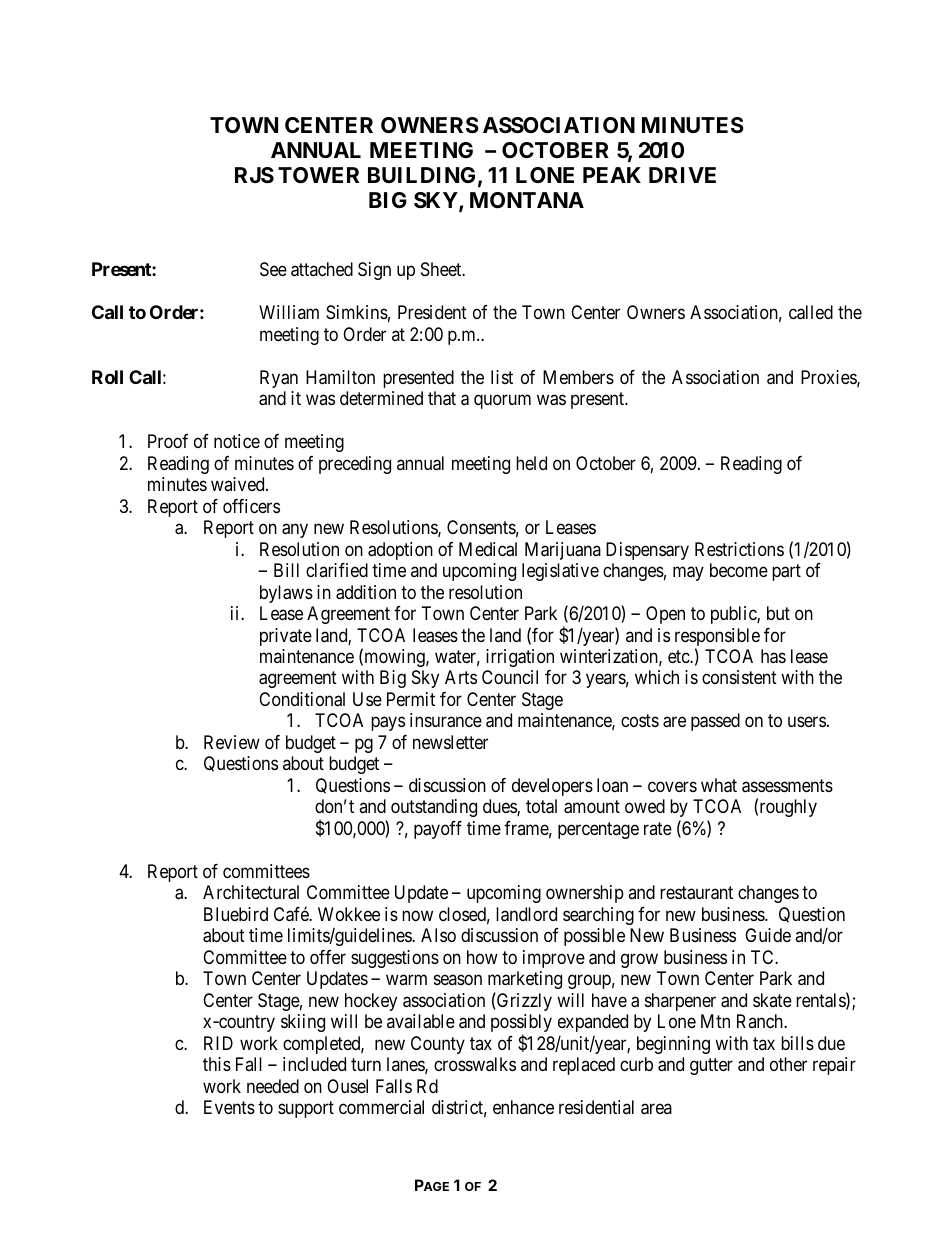 This image has width=952, height=1233. What do you see at coordinates (717, 638) in the image?
I see `responsible` at bounding box center [717, 638].
